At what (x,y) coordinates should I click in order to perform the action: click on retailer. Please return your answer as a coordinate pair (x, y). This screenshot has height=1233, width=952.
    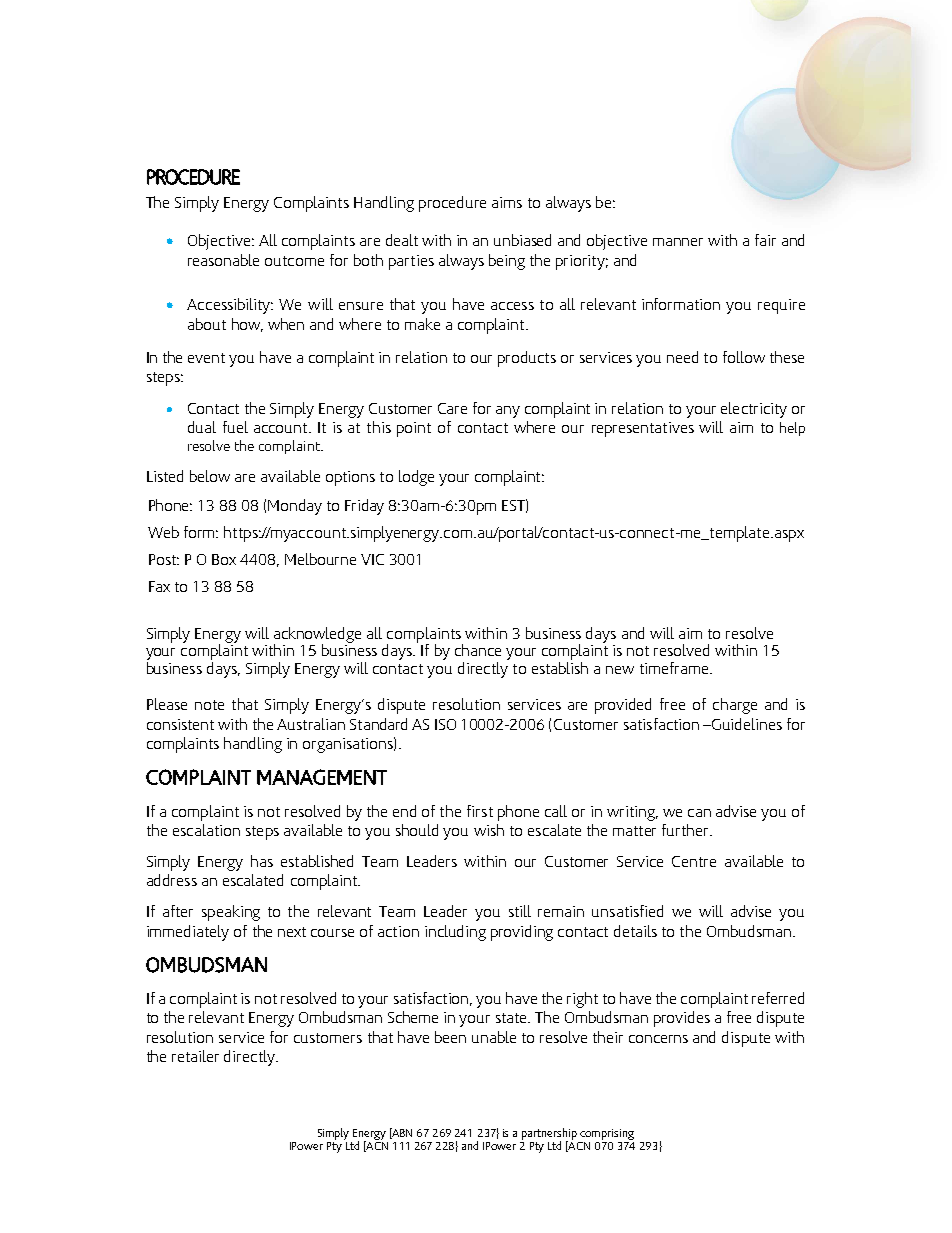
    Looking at the image, I should click on (195, 1056).
